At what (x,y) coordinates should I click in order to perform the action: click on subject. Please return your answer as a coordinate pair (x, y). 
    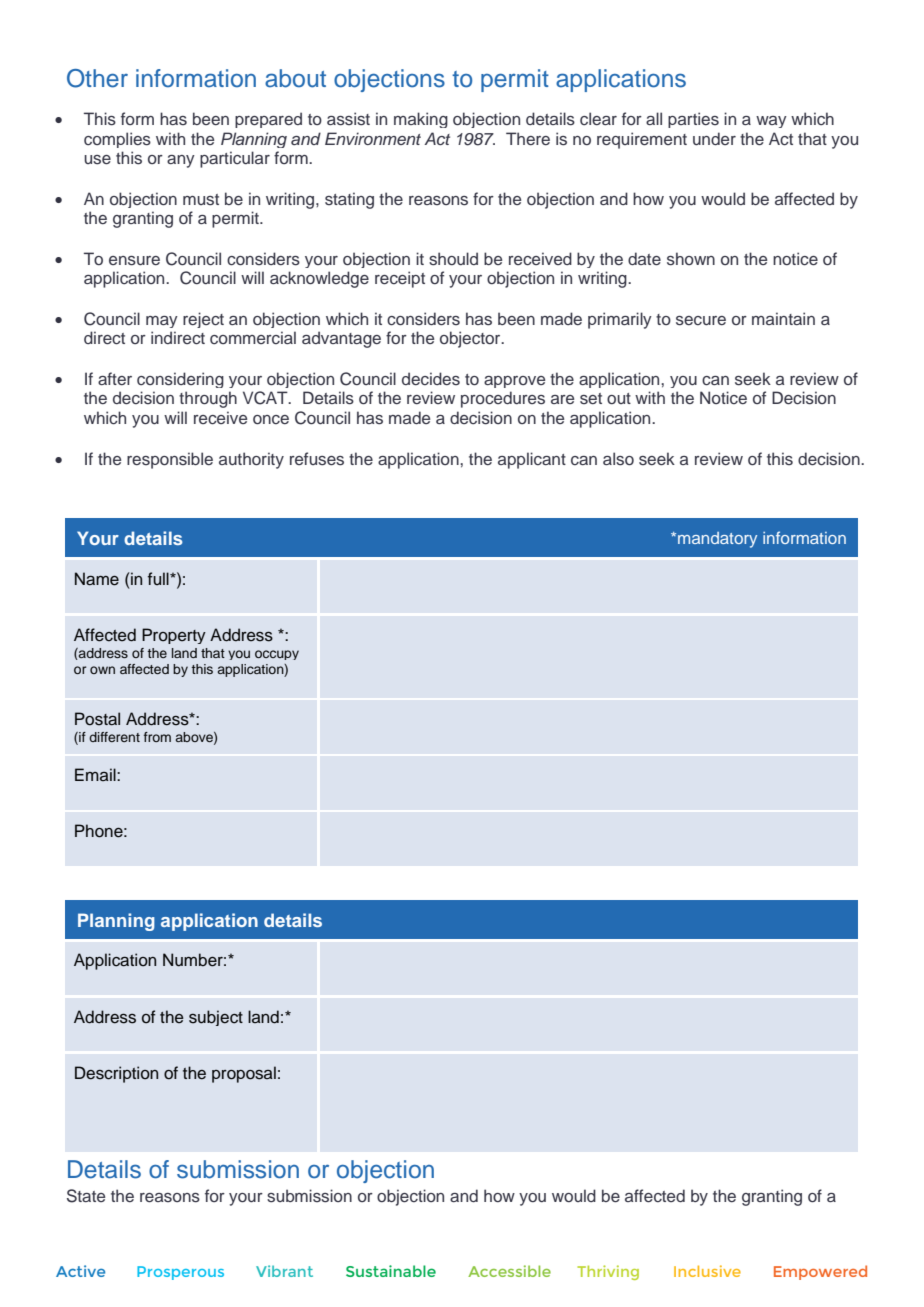
    Looking at the image, I should click on (216, 1018).
